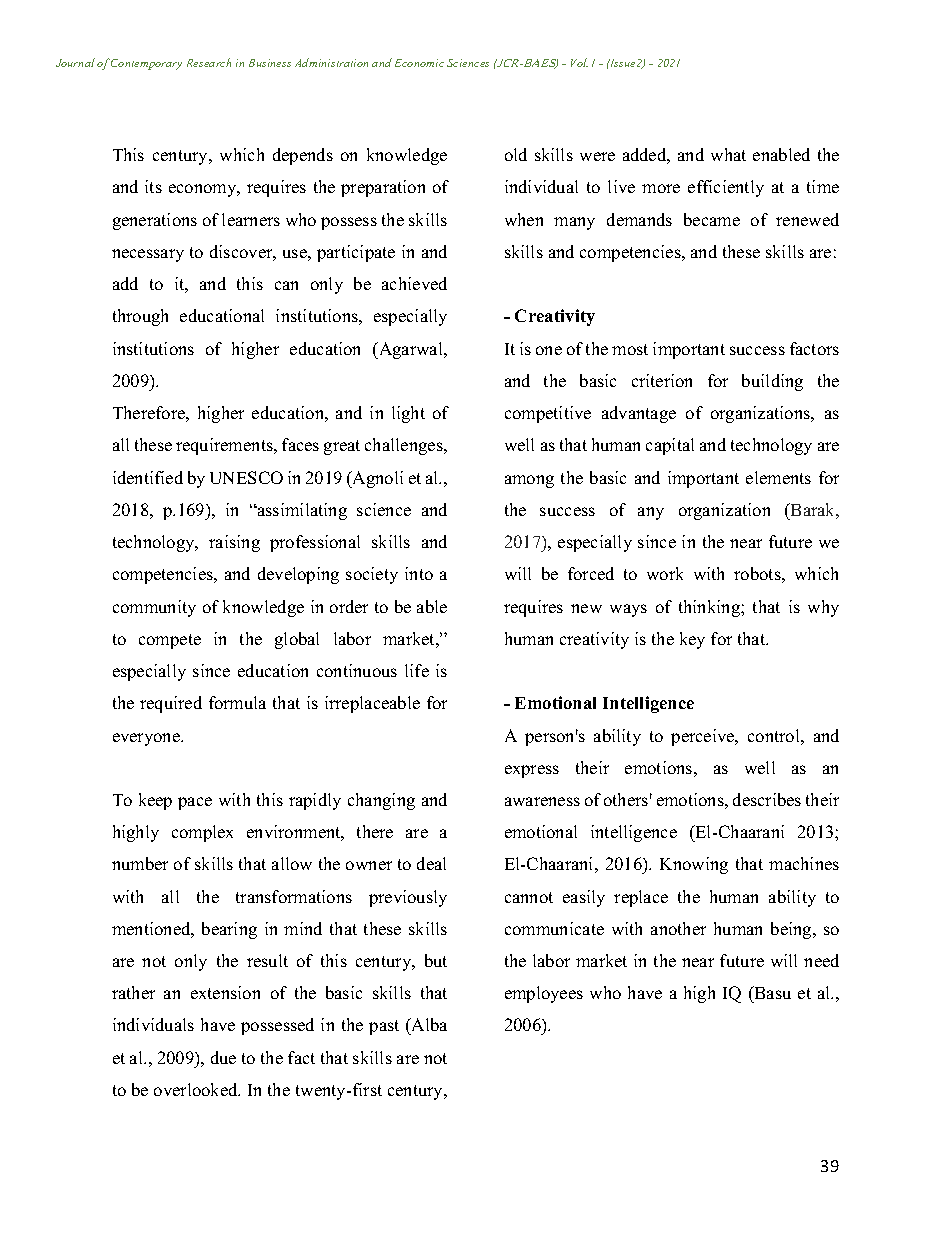  Describe the element at coordinates (419, 63) in the screenshot. I see `Economic` at that location.
